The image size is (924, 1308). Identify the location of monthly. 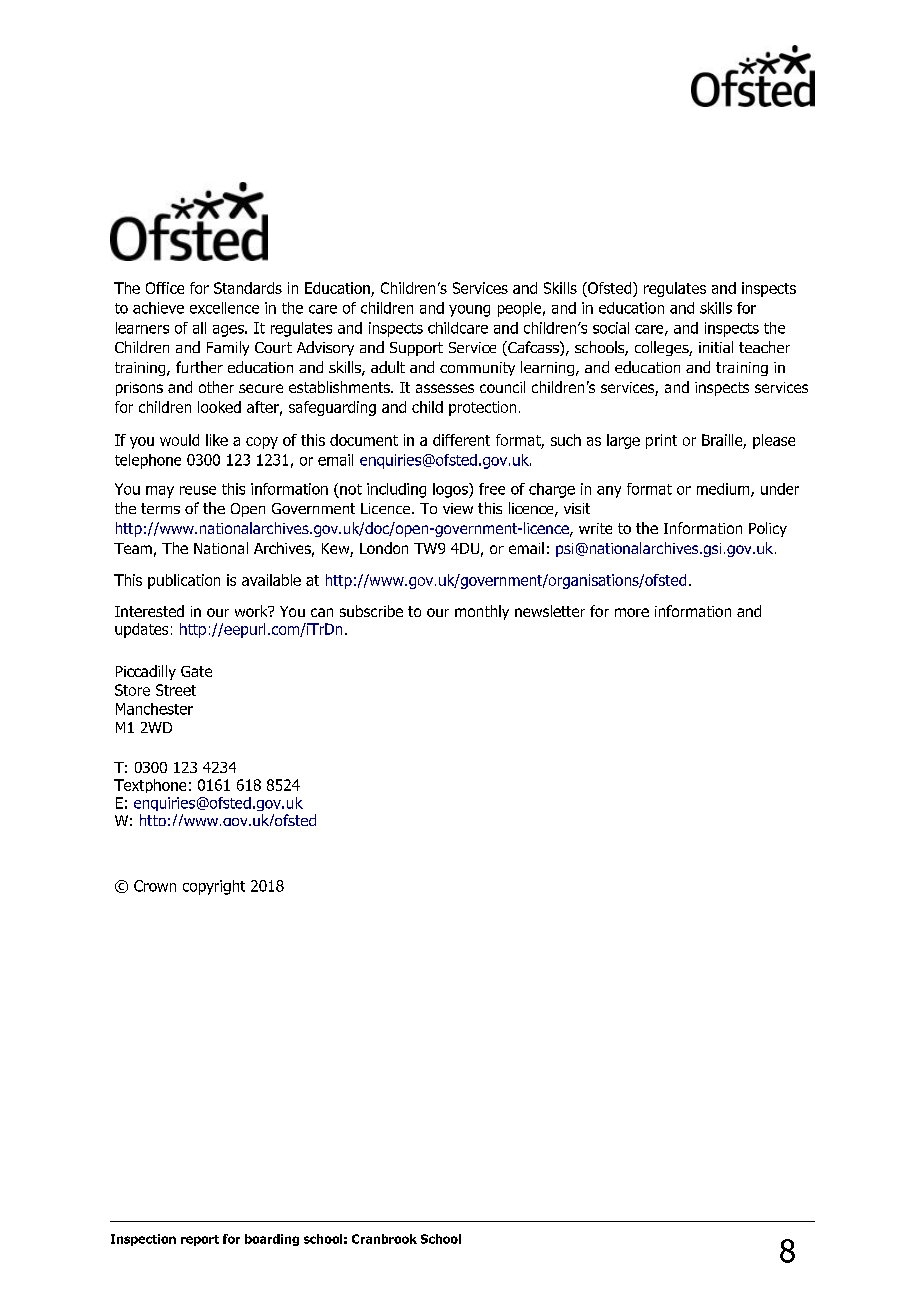
(482, 612).
